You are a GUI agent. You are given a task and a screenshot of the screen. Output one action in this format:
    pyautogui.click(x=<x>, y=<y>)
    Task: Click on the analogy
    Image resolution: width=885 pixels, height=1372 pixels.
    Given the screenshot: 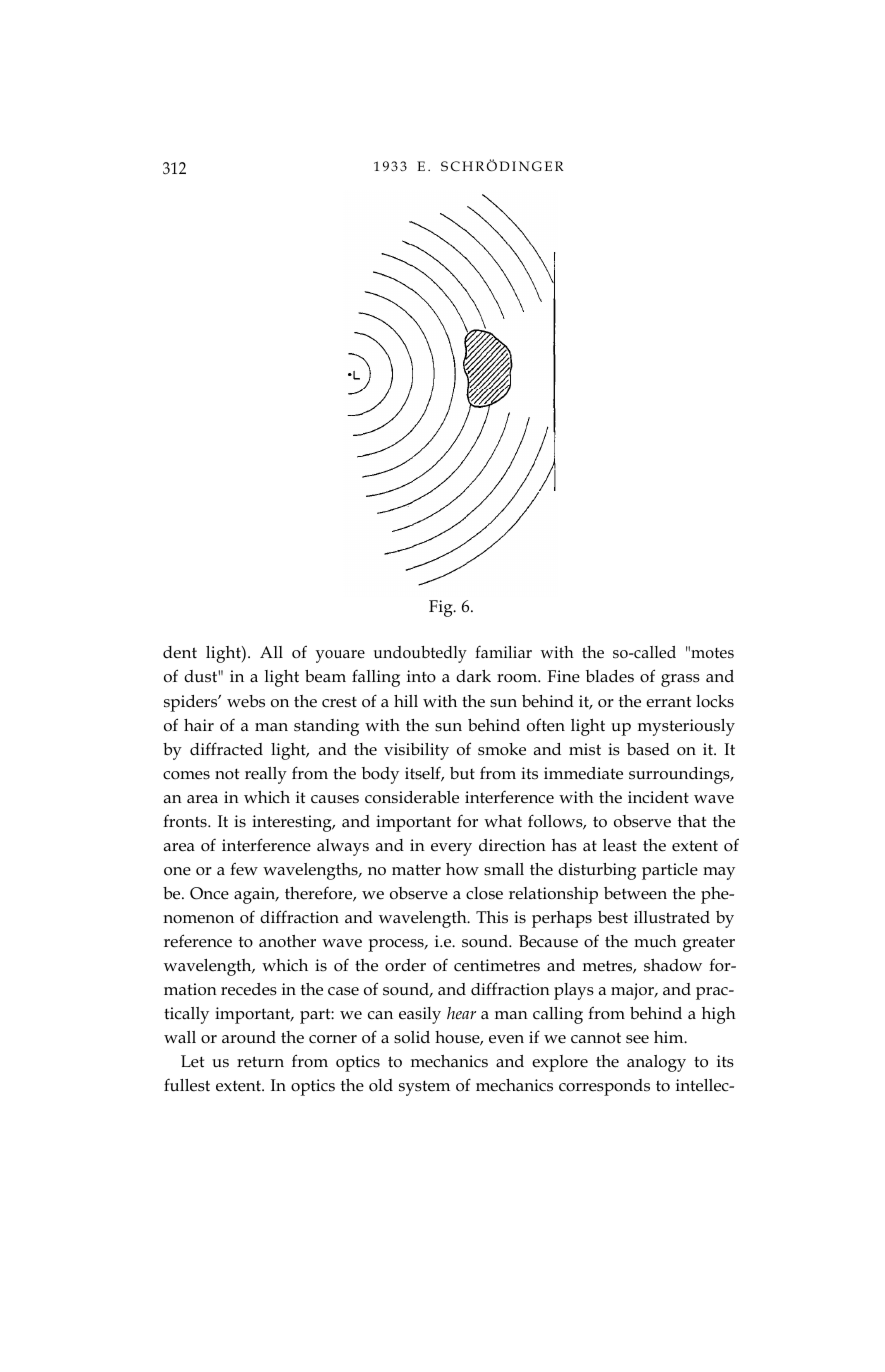 What is the action you would take?
    pyautogui.click(x=656, y=1063)
